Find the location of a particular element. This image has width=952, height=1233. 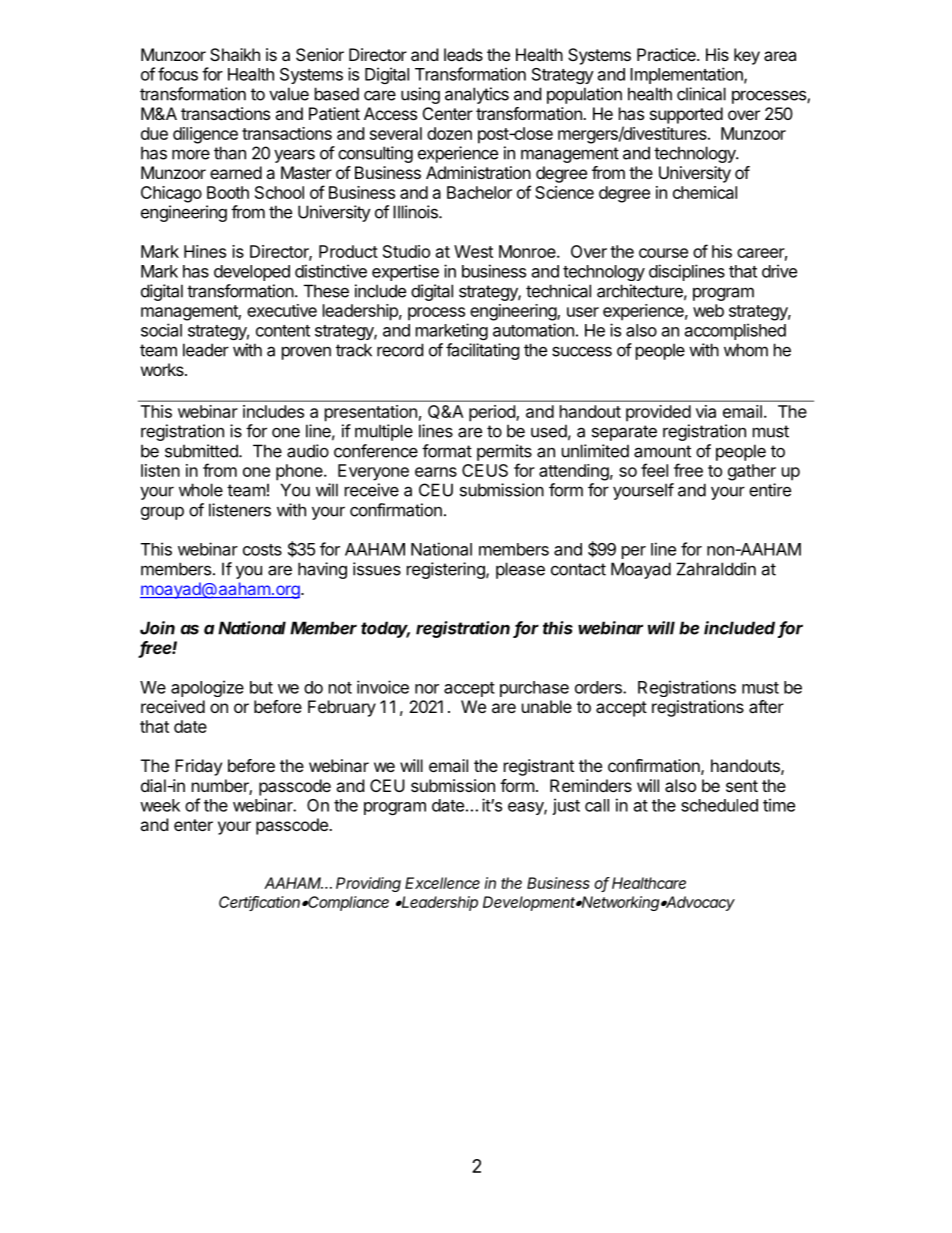

clinical is located at coordinates (701, 94).
